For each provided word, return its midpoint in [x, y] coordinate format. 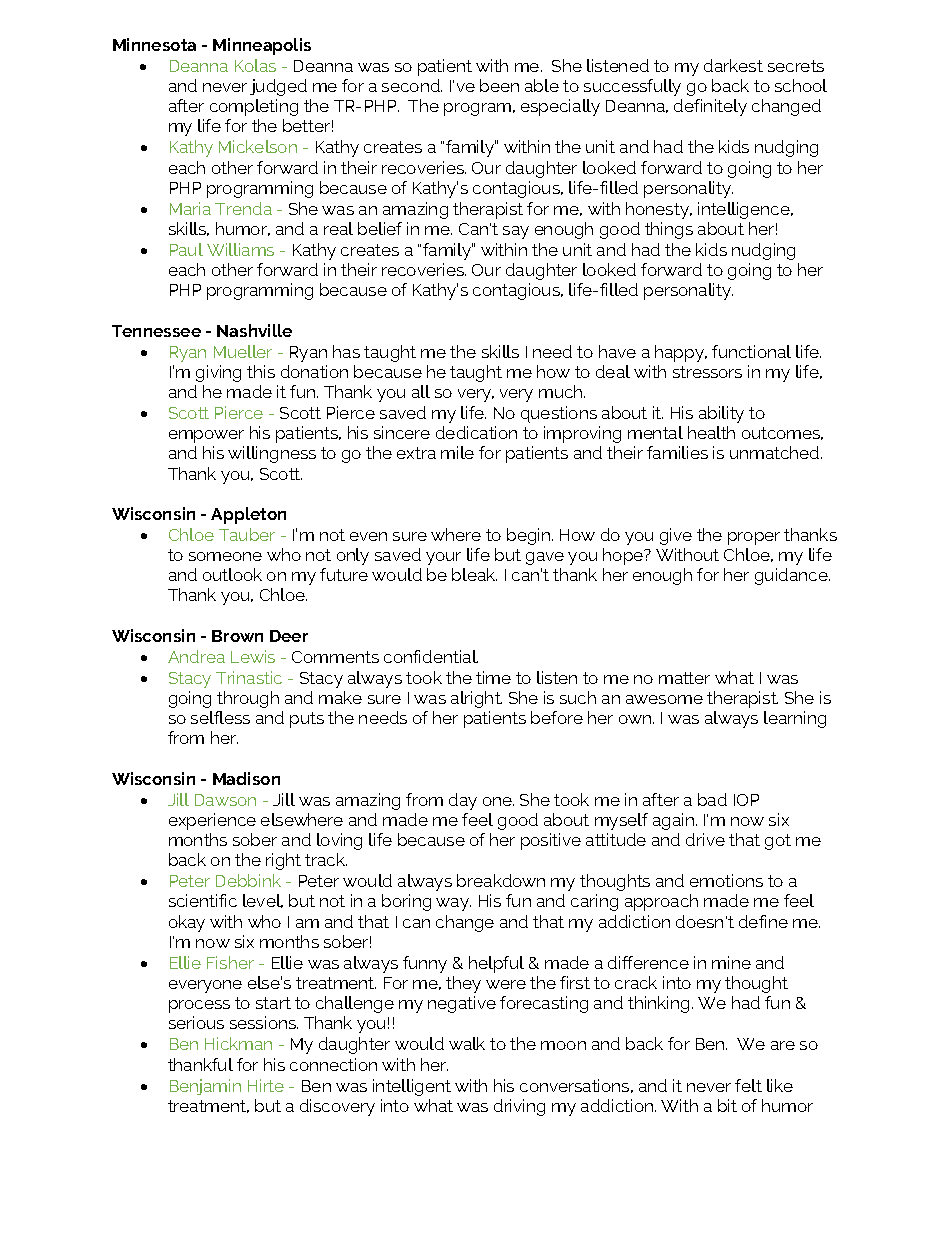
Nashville [254, 330]
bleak [474, 574]
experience [212, 821]
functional [751, 351]
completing [254, 107]
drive [705, 839]
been [499, 85]
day [463, 801]
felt [748, 1085]
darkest [733, 65]
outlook [232, 574]
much [562, 391]
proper [754, 538]
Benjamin [205, 1087]
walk [467, 1043]
